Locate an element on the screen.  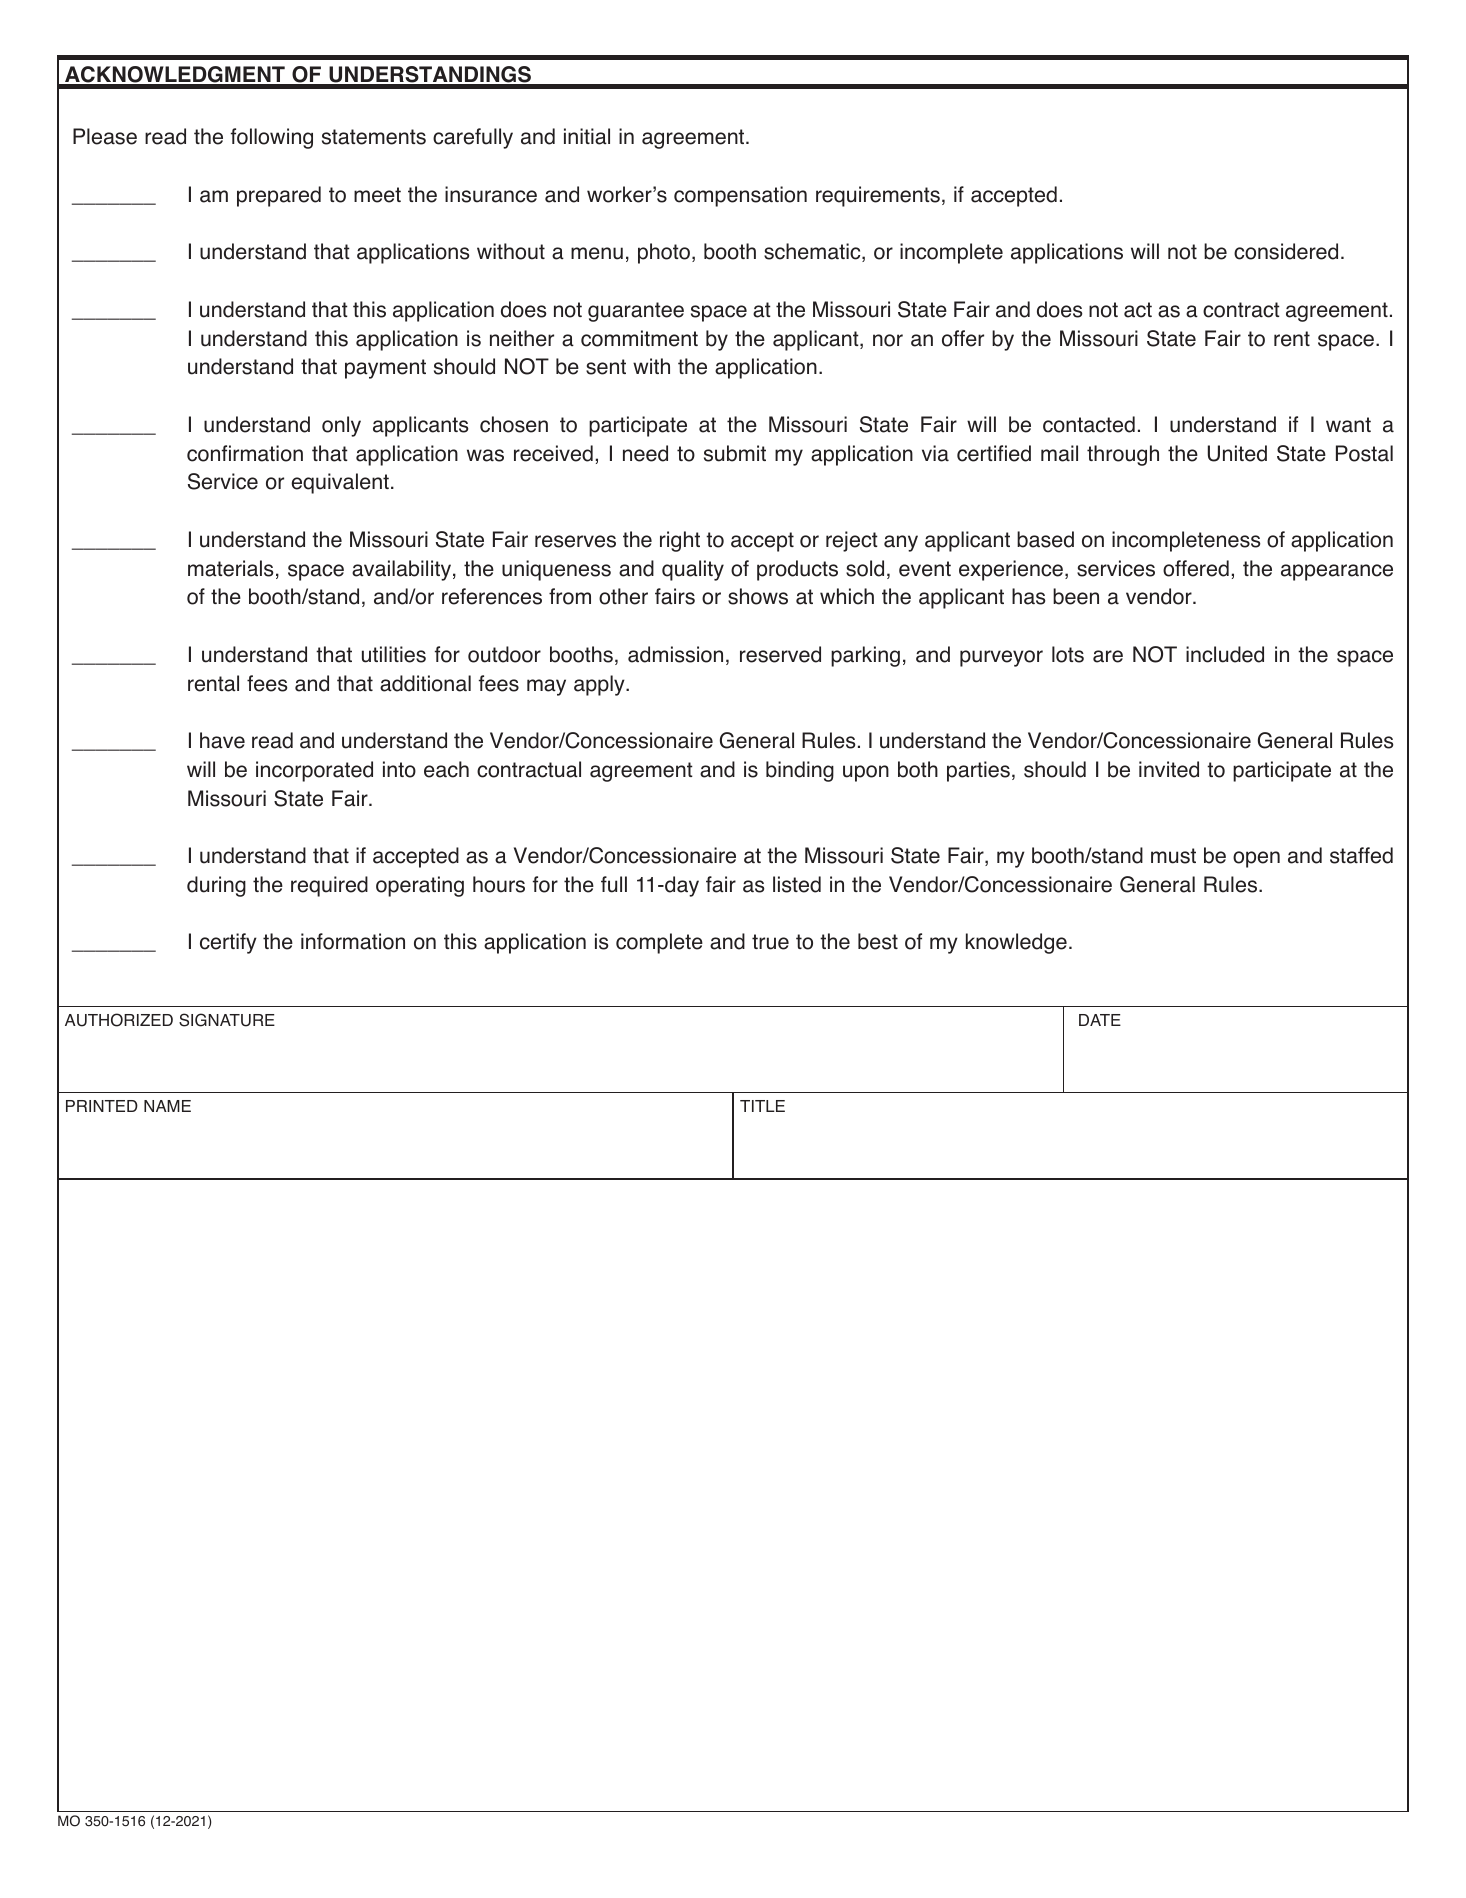
shows is located at coordinates (758, 596).
